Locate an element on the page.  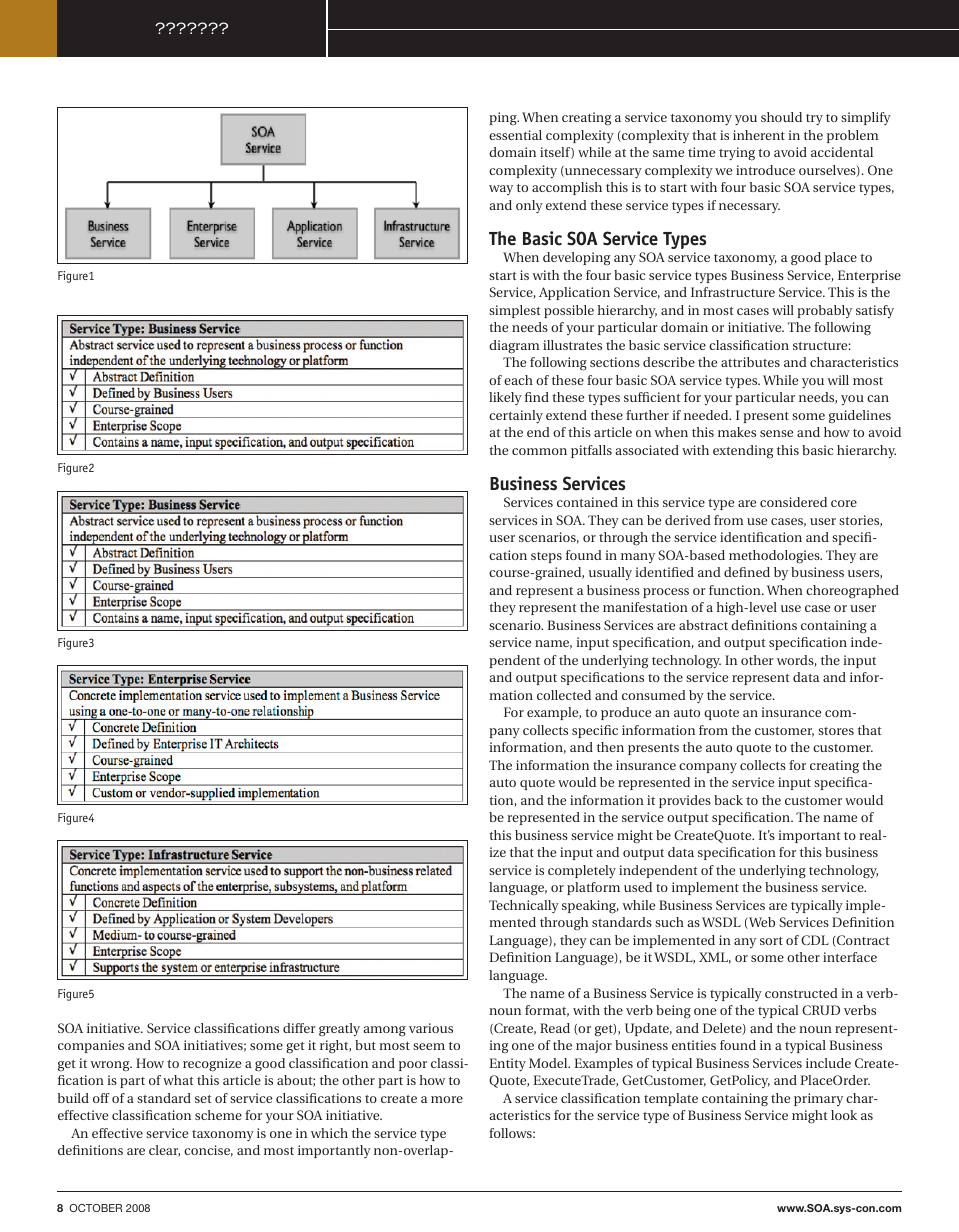
COLLECTED is located at coordinates (564, 695).
